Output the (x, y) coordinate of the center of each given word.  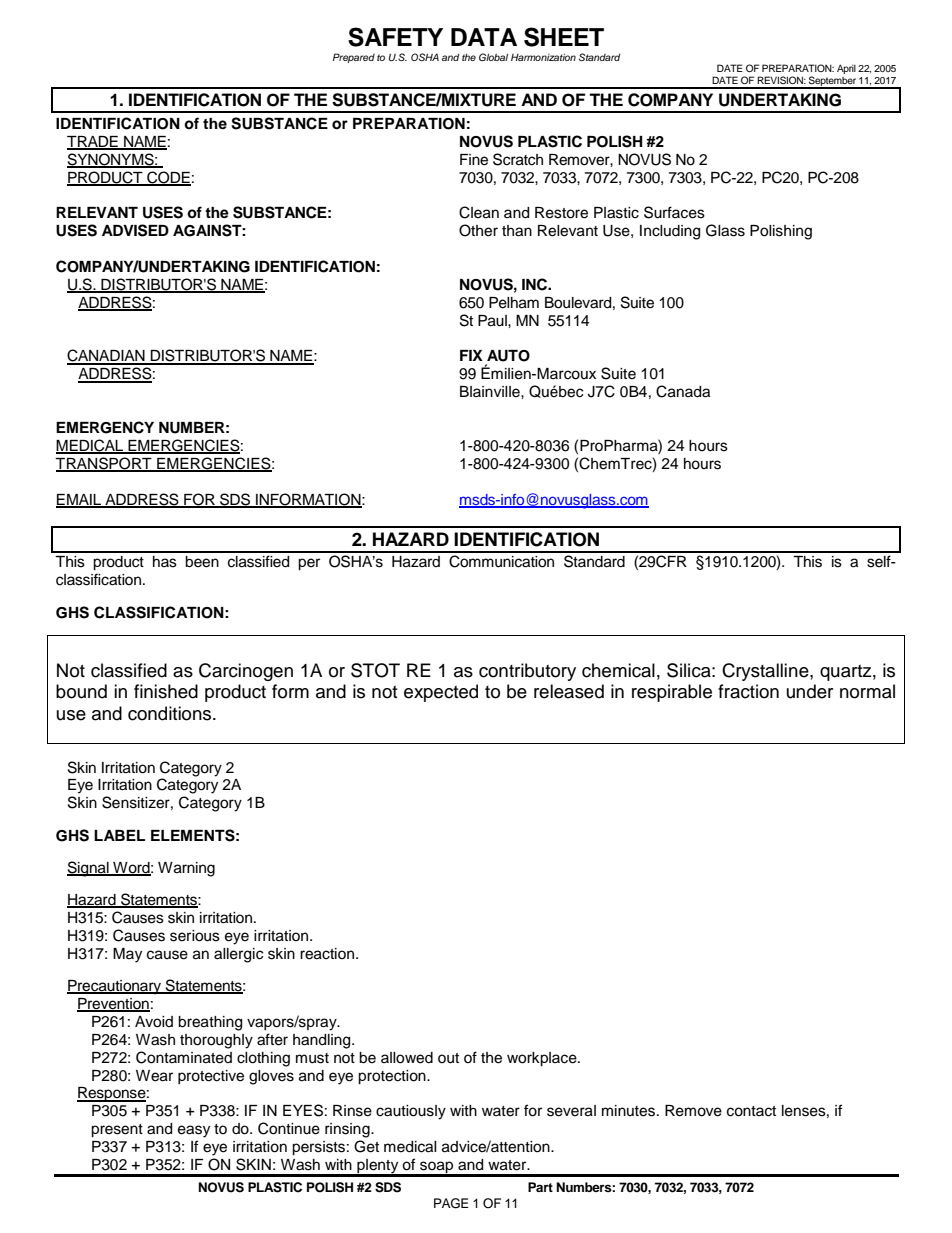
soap (436, 1168)
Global (493, 57)
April (846, 69)
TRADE (93, 142)
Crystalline (766, 672)
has (165, 562)
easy (194, 1131)
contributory (527, 672)
